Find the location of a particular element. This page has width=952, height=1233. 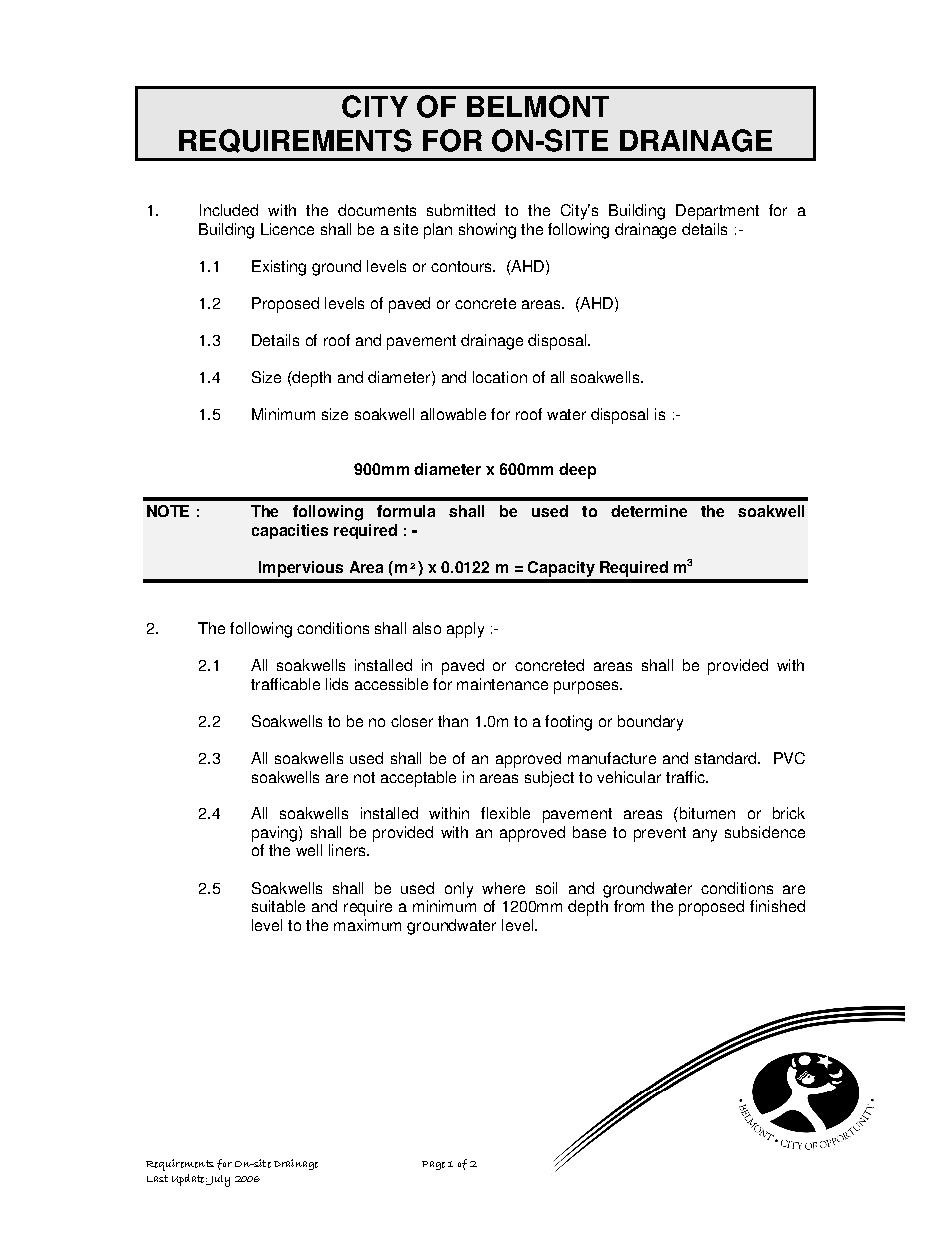

suitable is located at coordinates (278, 906).
